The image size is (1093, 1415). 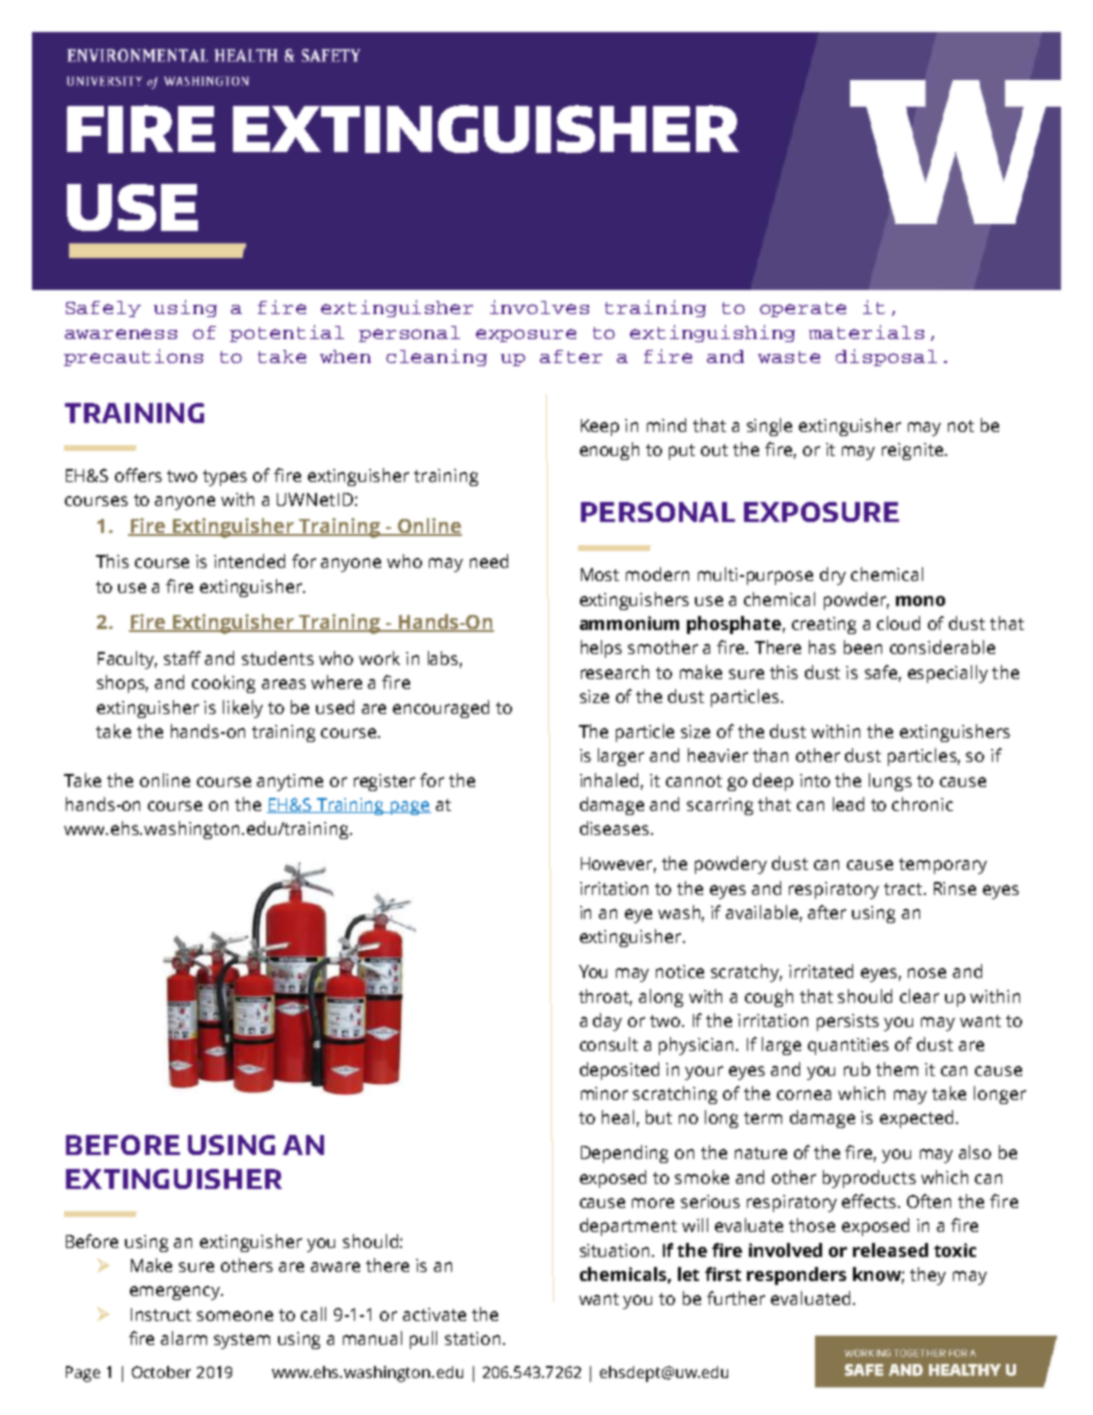 I want to click on cooking, so click(x=223, y=684).
